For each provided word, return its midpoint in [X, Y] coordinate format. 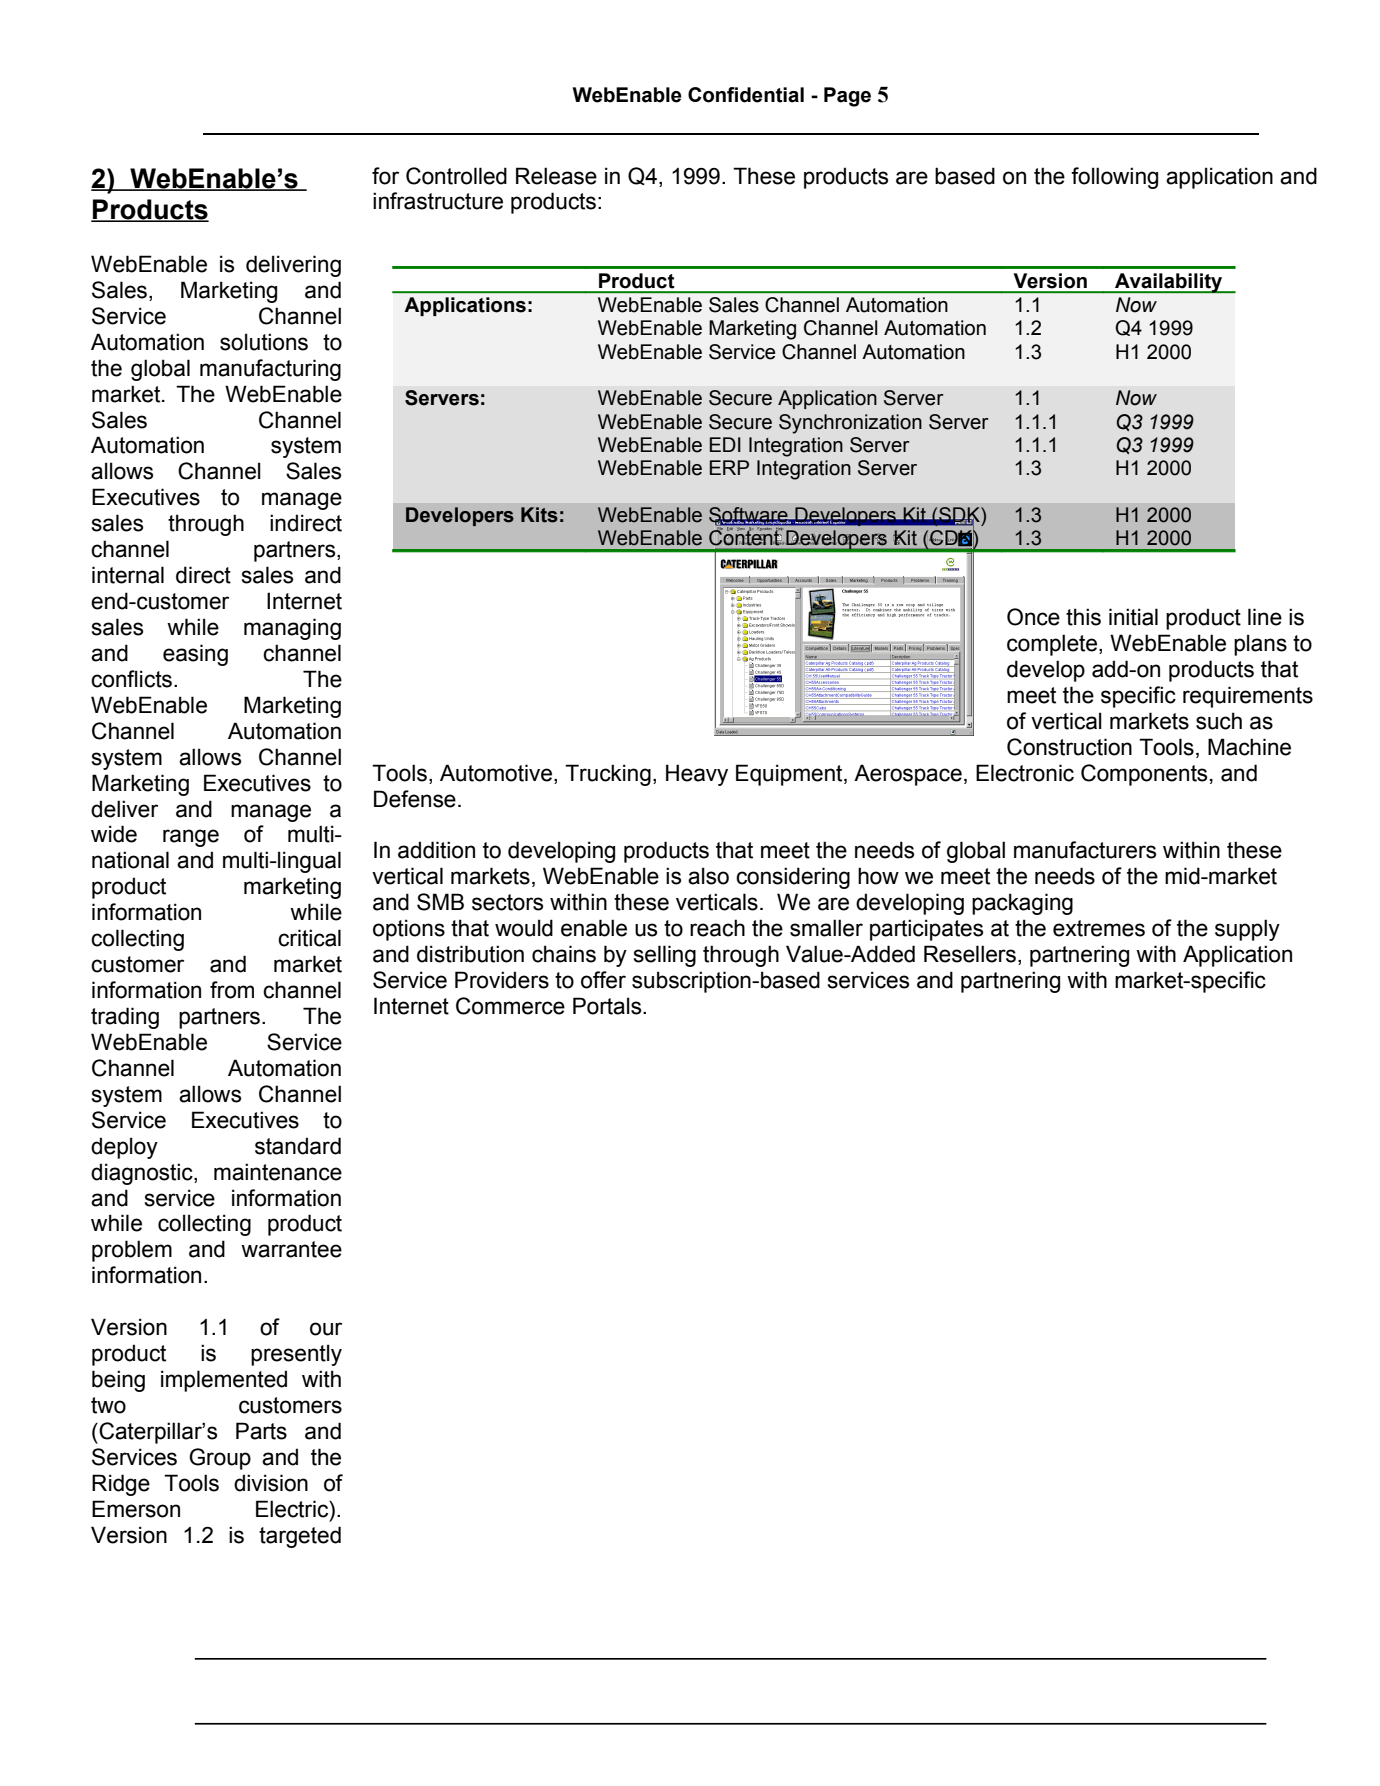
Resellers [970, 954]
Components [1144, 775]
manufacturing [270, 370]
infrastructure [438, 201]
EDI [725, 444]
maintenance [278, 1172]
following [1114, 178]
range [191, 838]
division [271, 1483]
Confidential [746, 95]
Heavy [697, 775]
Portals [608, 1006]
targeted [300, 1537]
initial [1133, 617]
